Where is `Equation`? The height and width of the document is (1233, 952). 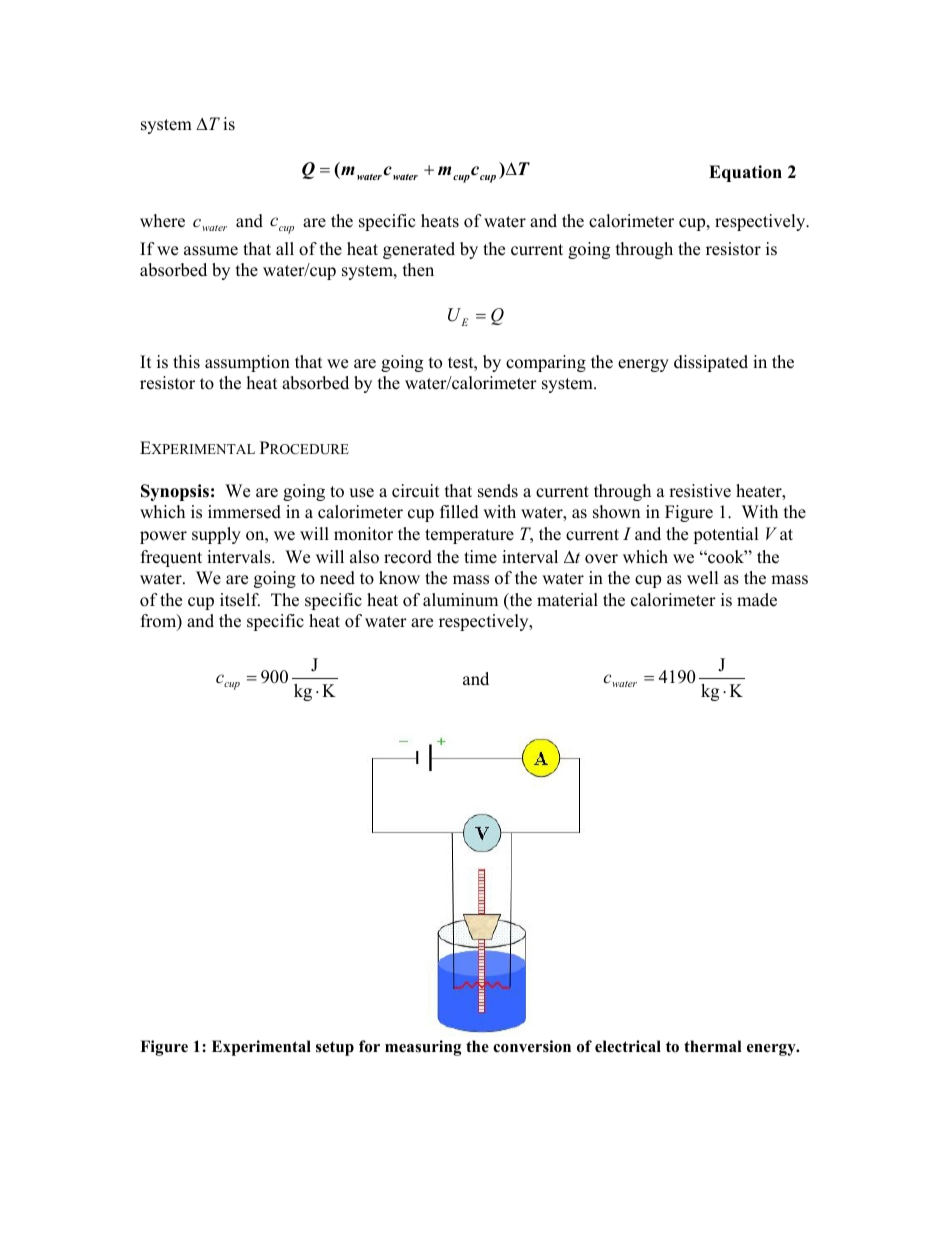 Equation is located at coordinates (745, 173).
